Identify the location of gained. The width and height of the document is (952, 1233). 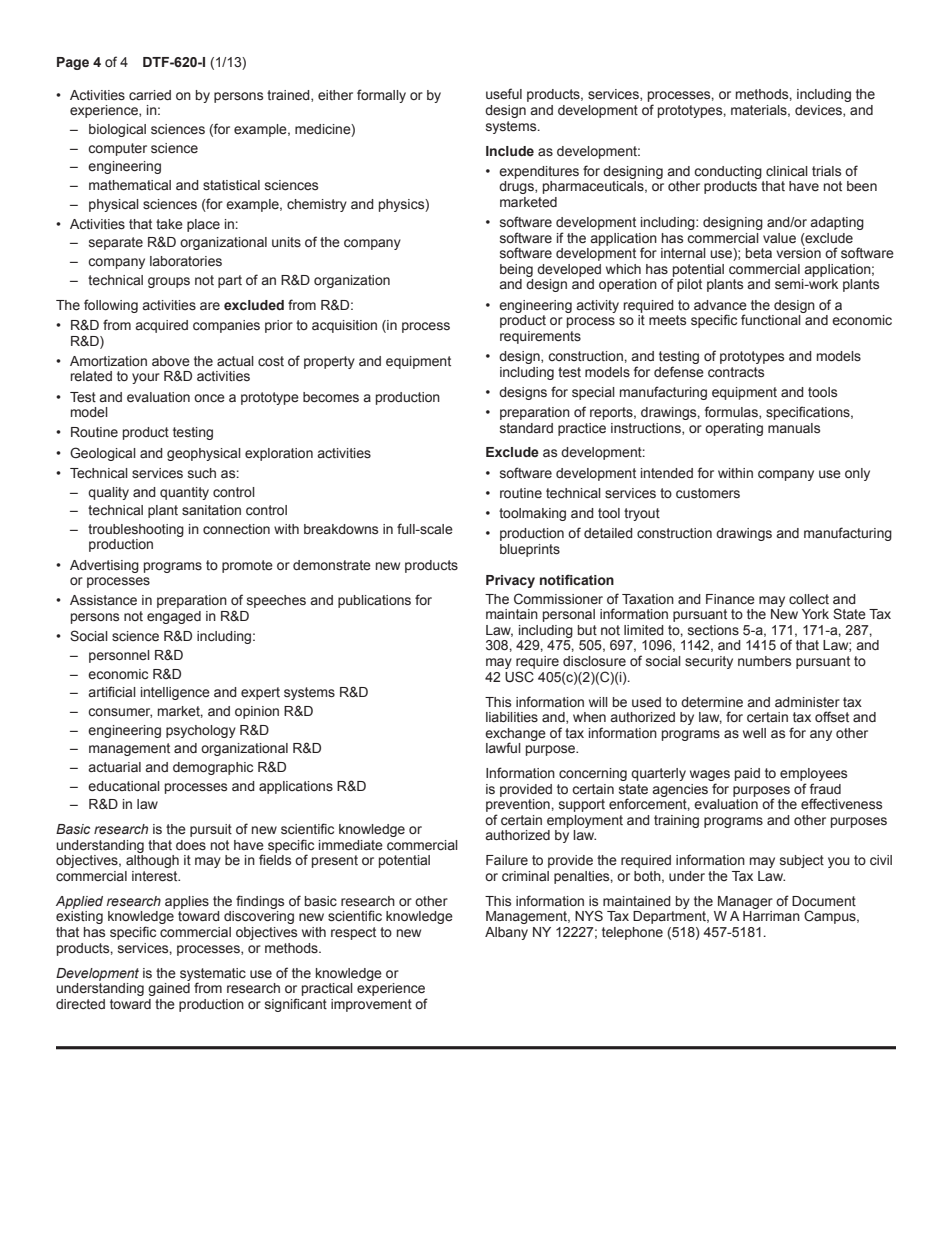
(169, 988).
